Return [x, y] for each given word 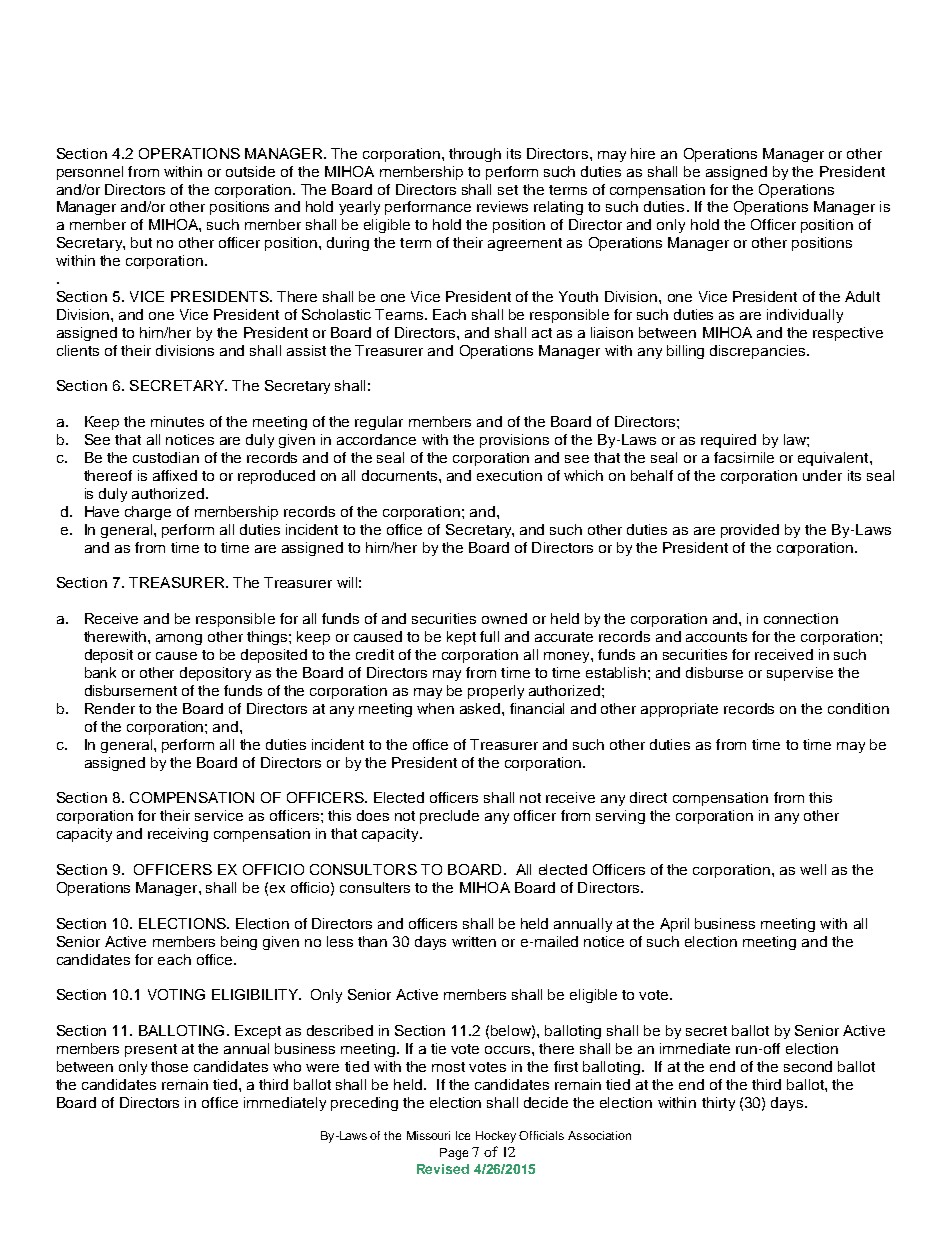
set [508, 190]
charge [148, 513]
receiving [178, 835]
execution [509, 475]
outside [250, 171]
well [813, 869]
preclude [449, 817]
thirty [718, 1104]
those [169, 1066]
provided [750, 531]
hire [643, 153]
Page [454, 1154]
